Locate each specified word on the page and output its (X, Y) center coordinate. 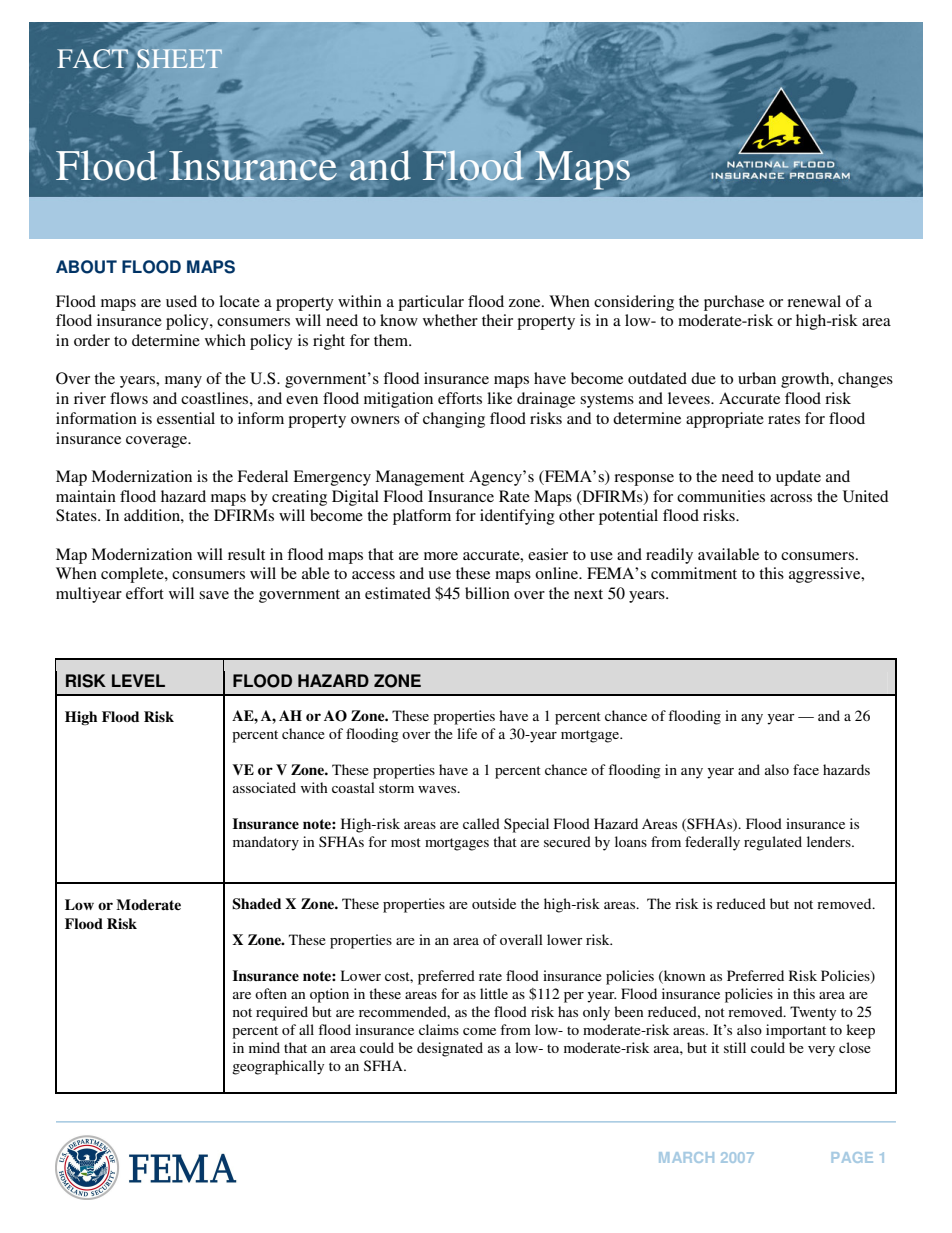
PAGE (852, 1157)
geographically (278, 1067)
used (181, 301)
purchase (734, 303)
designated (450, 1049)
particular (431, 303)
